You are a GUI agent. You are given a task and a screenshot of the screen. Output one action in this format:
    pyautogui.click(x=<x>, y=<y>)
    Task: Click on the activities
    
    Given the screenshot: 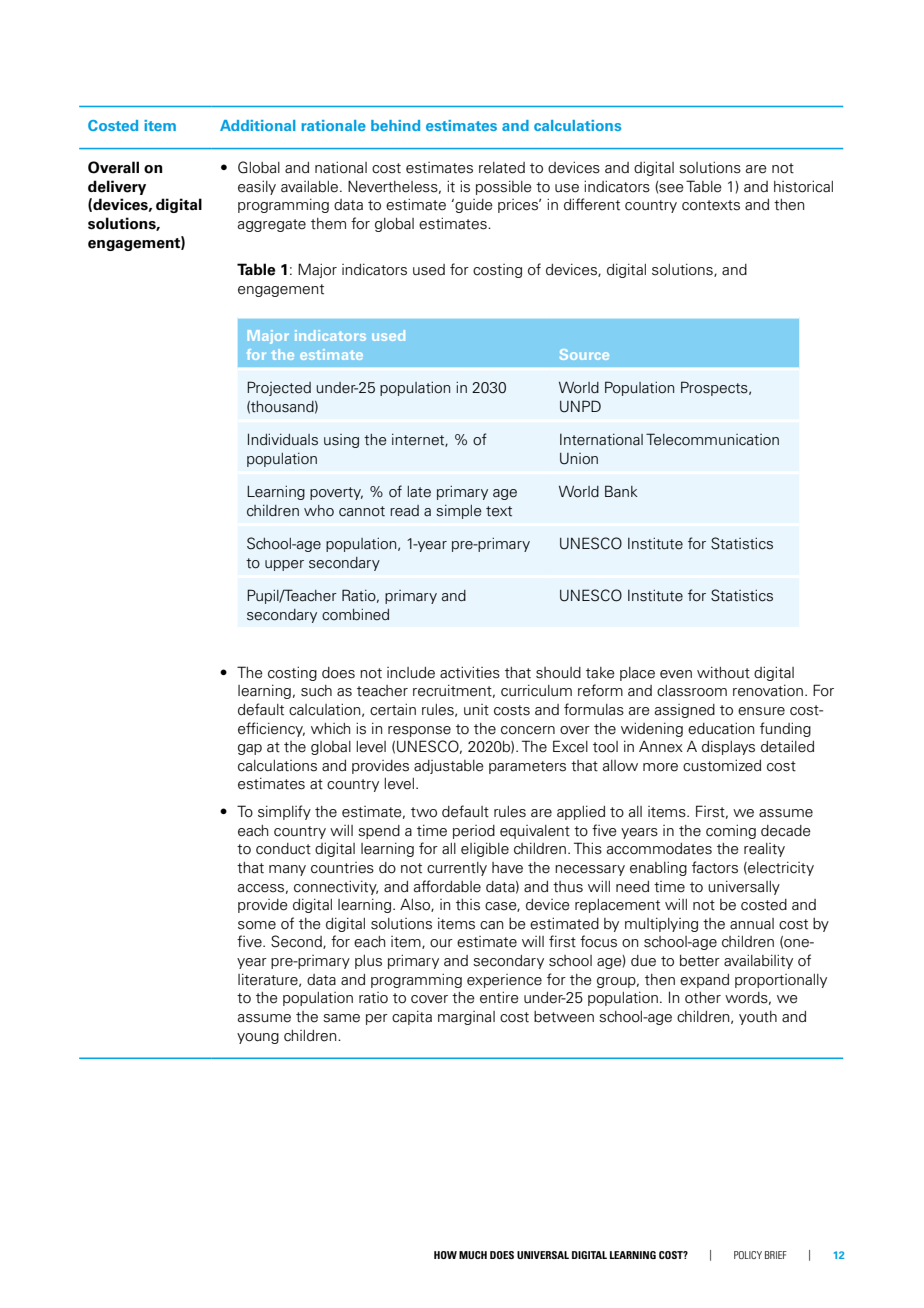 What is the action you would take?
    pyautogui.click(x=470, y=672)
